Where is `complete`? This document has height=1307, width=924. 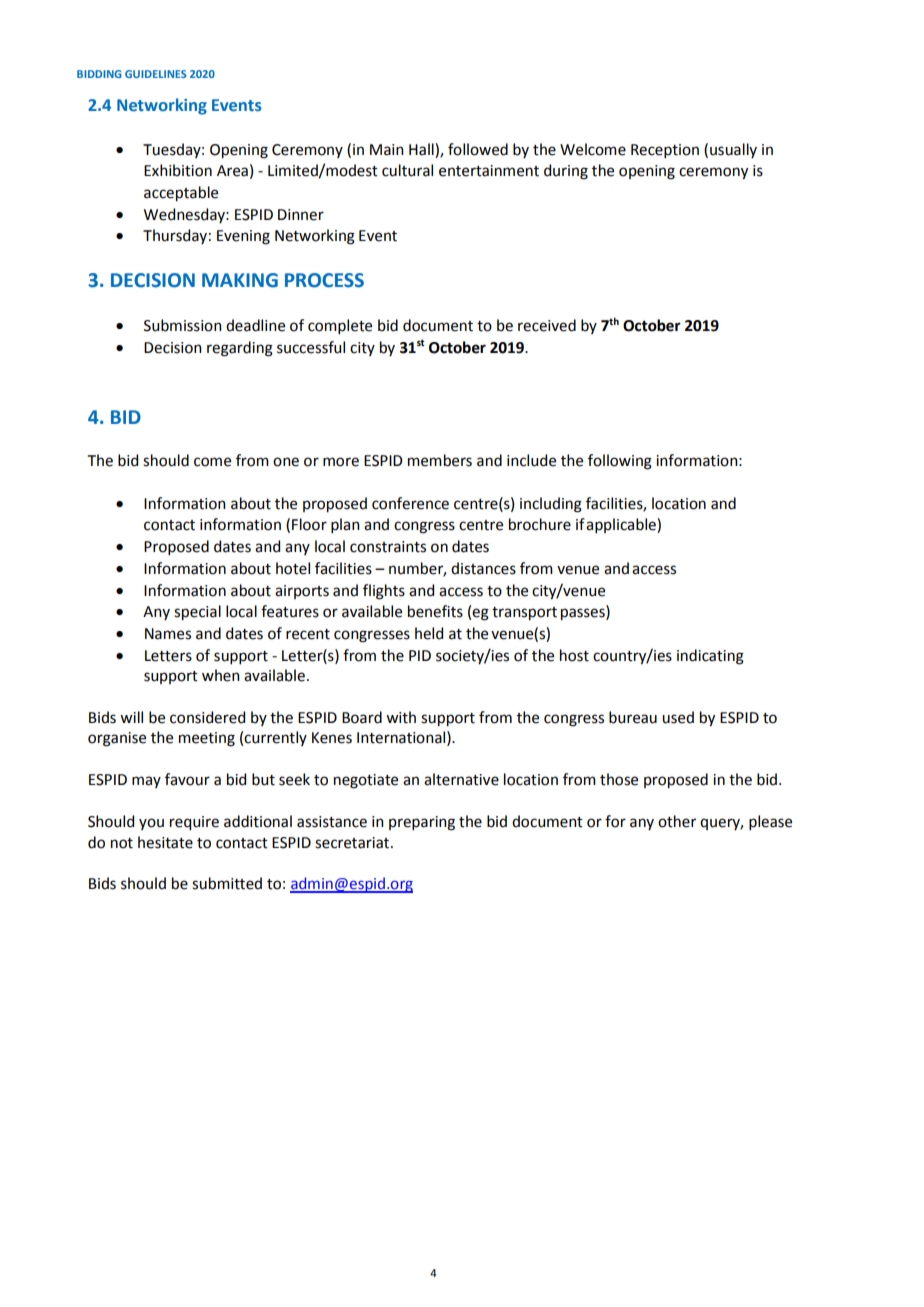 complete is located at coordinates (340, 326).
